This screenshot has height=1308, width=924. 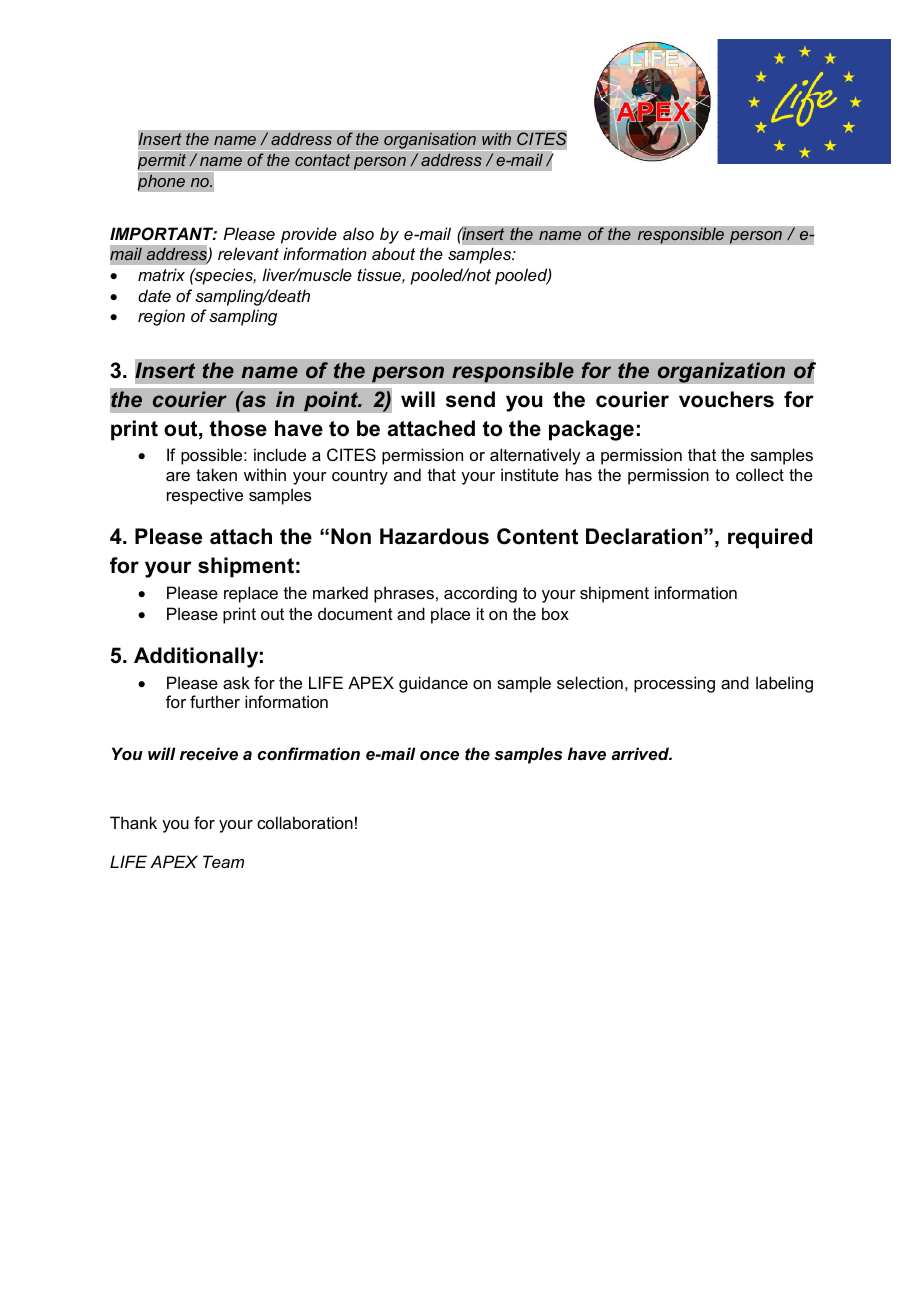 What do you see at coordinates (434, 536) in the screenshot?
I see `Hazardous` at bounding box center [434, 536].
